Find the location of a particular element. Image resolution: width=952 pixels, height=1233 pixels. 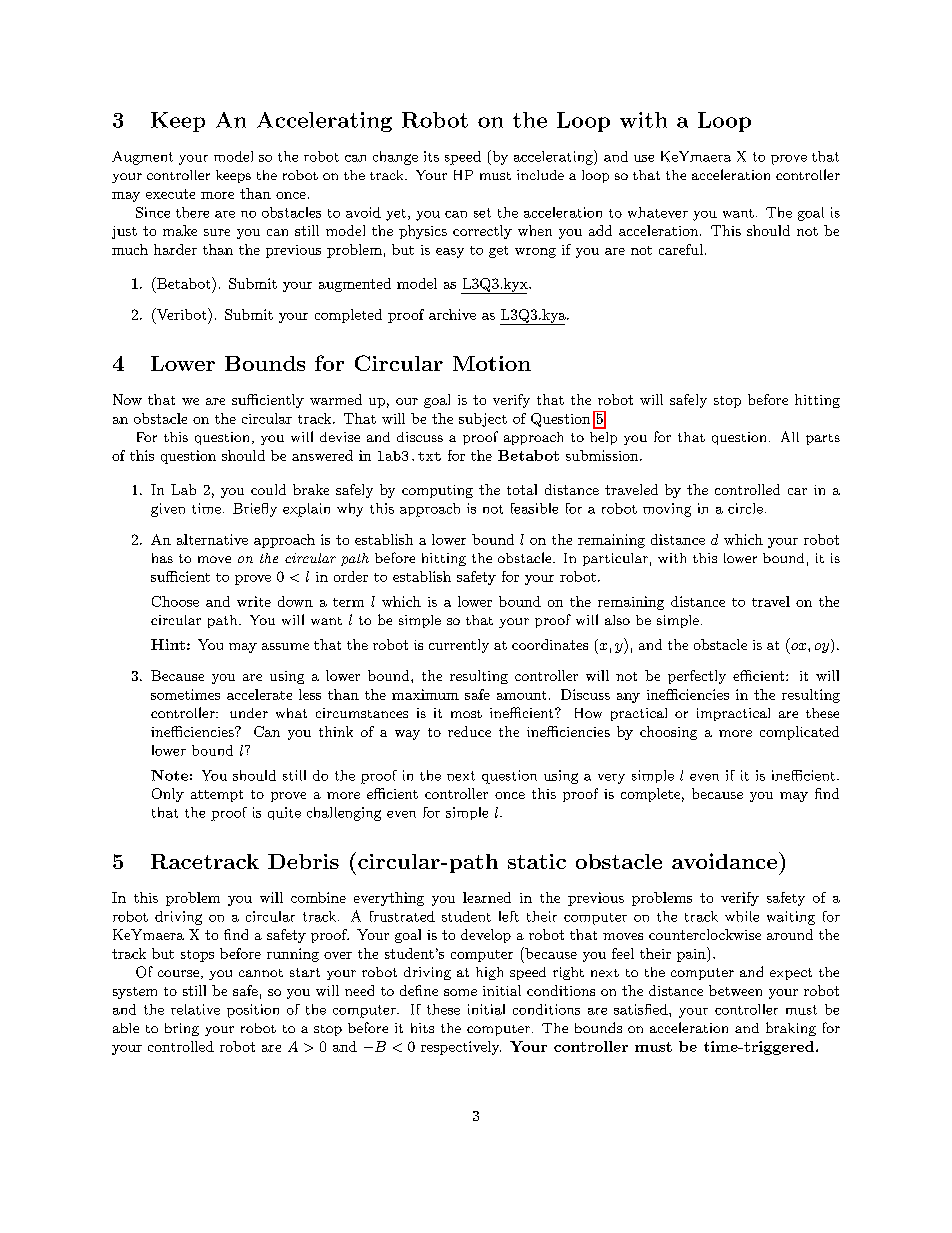

under is located at coordinates (249, 713).
